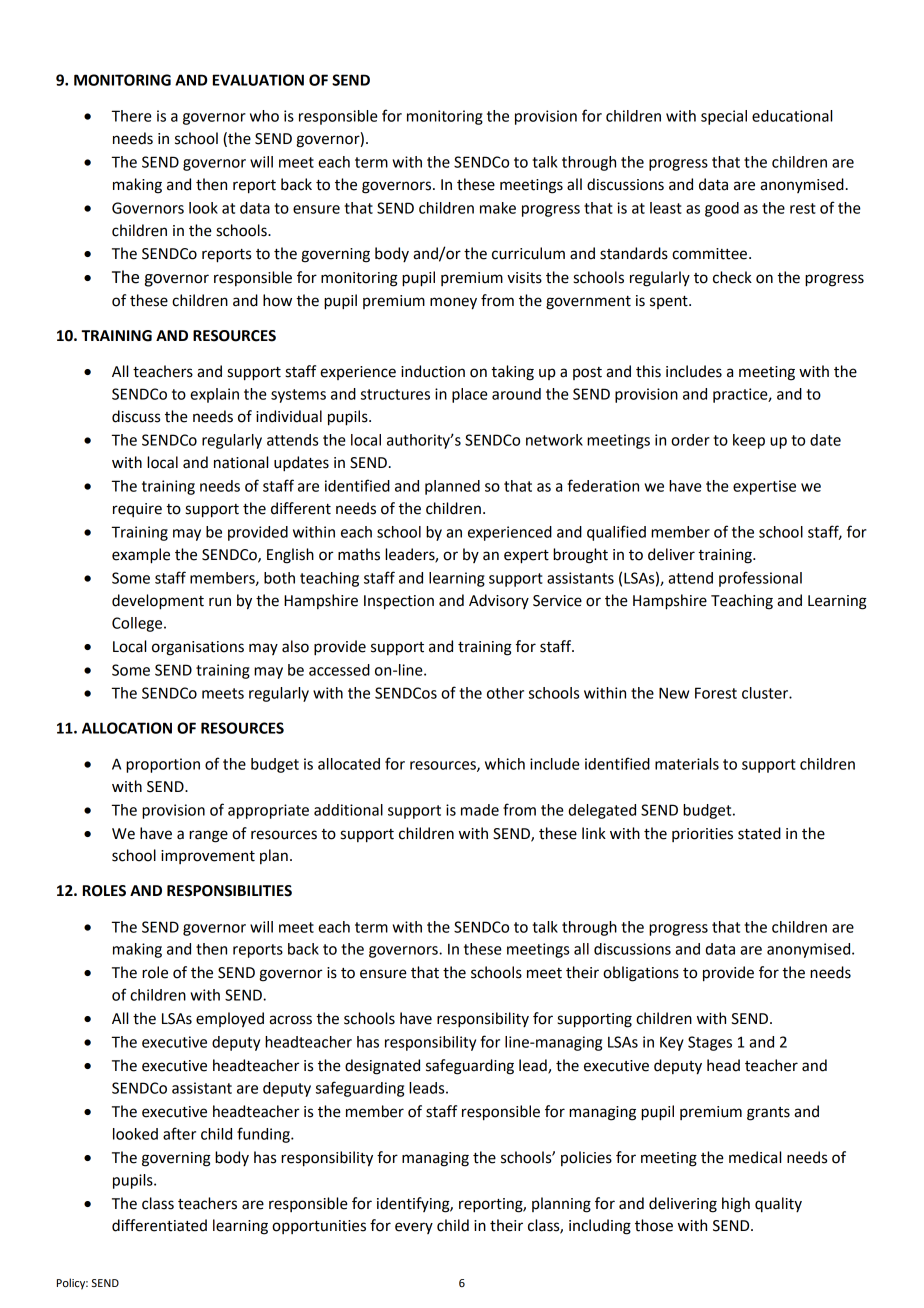  Describe the element at coordinates (480, 810) in the document. I see `made` at that location.
